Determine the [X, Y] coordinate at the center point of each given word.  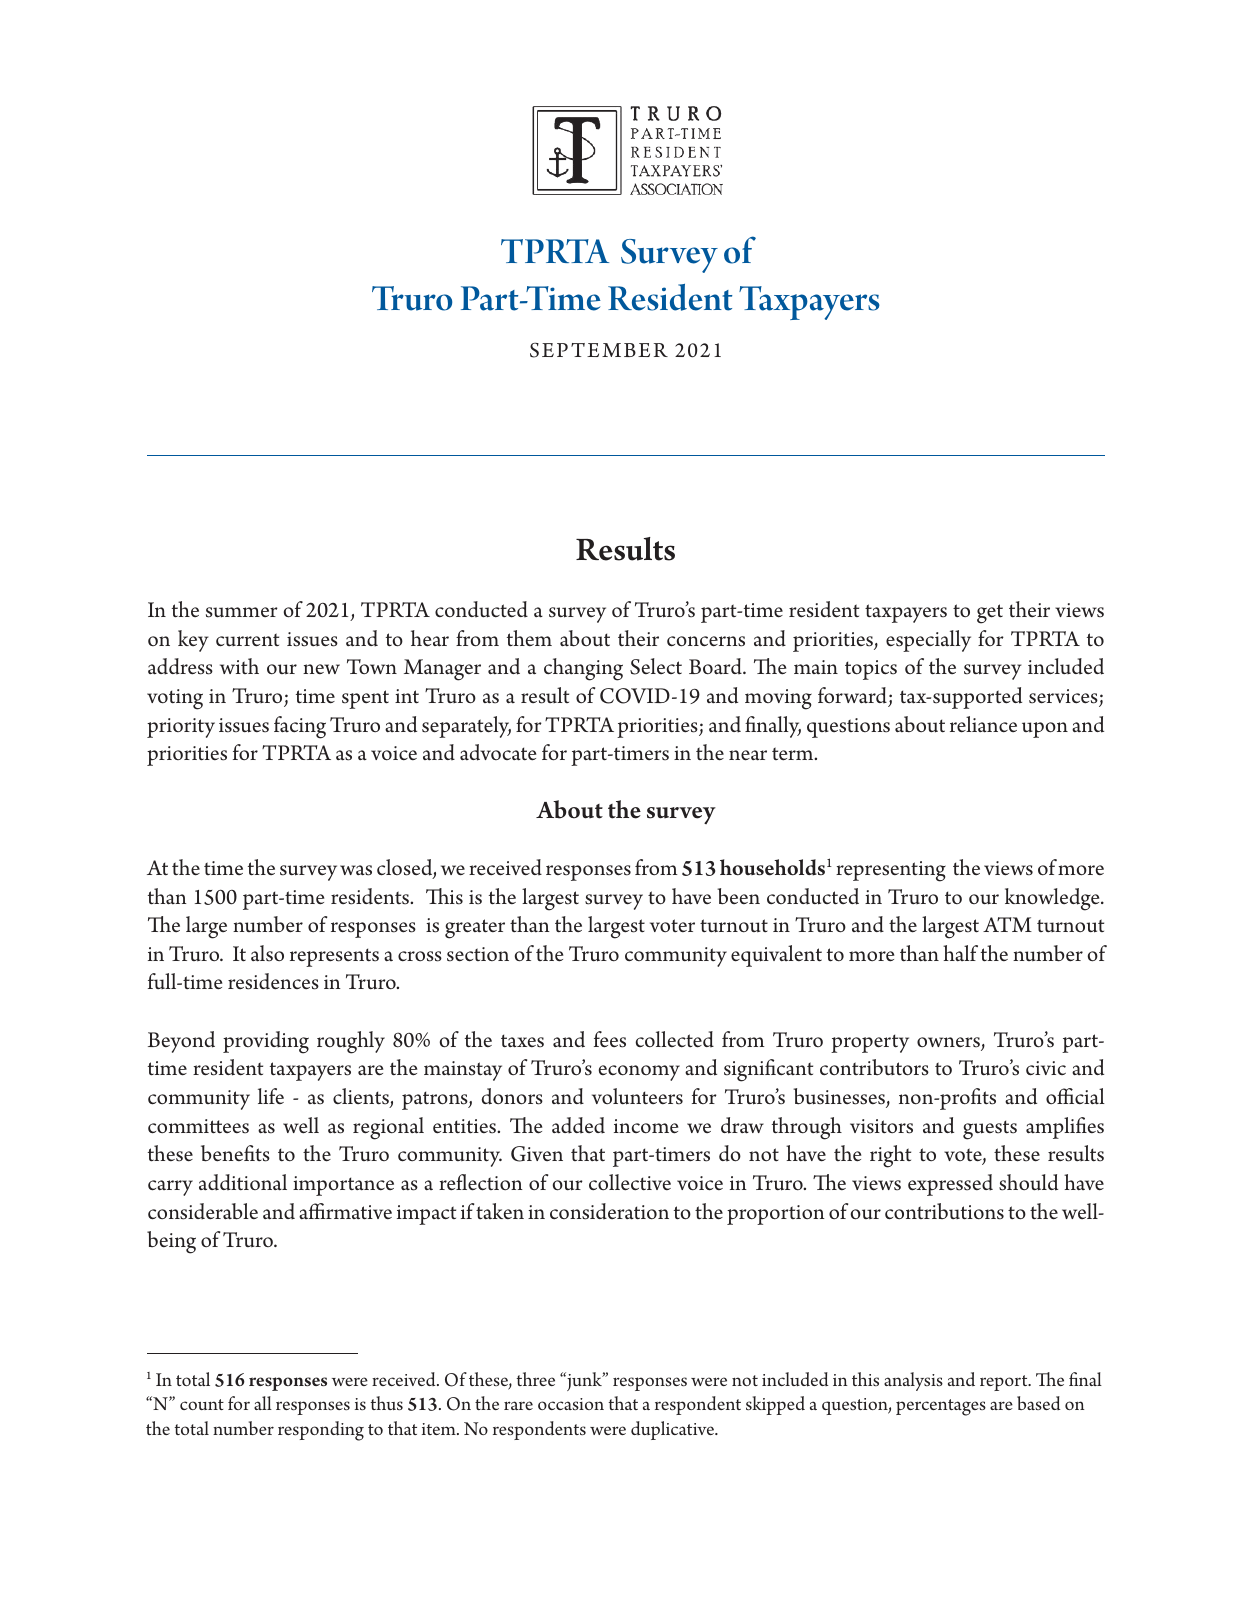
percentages [941, 1407]
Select [656, 666]
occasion [571, 1404]
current [247, 640]
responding [321, 1431]
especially [928, 641]
